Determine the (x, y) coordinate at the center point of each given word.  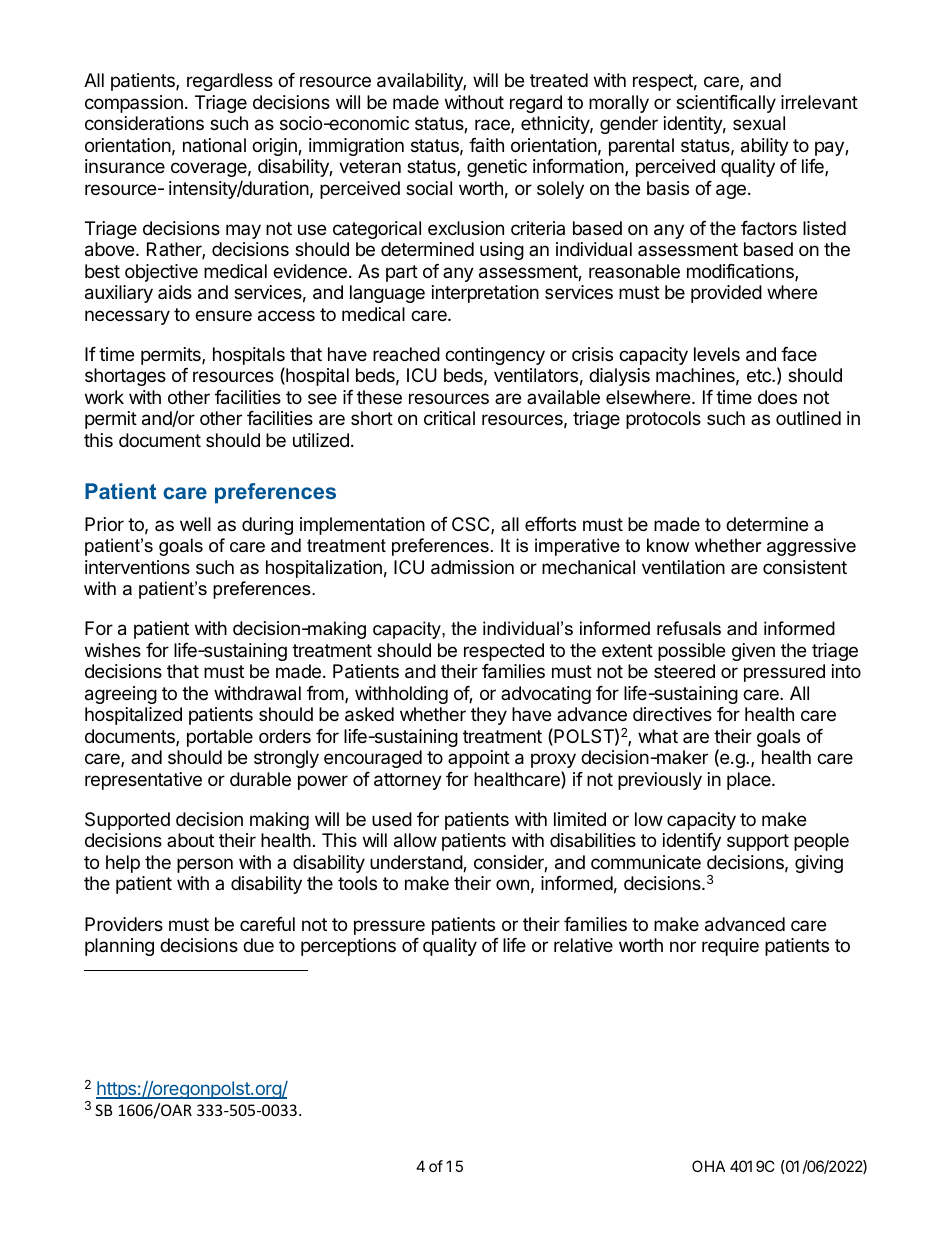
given (753, 652)
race (493, 126)
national (214, 145)
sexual (759, 123)
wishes (113, 650)
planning (119, 947)
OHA (708, 1166)
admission (472, 567)
